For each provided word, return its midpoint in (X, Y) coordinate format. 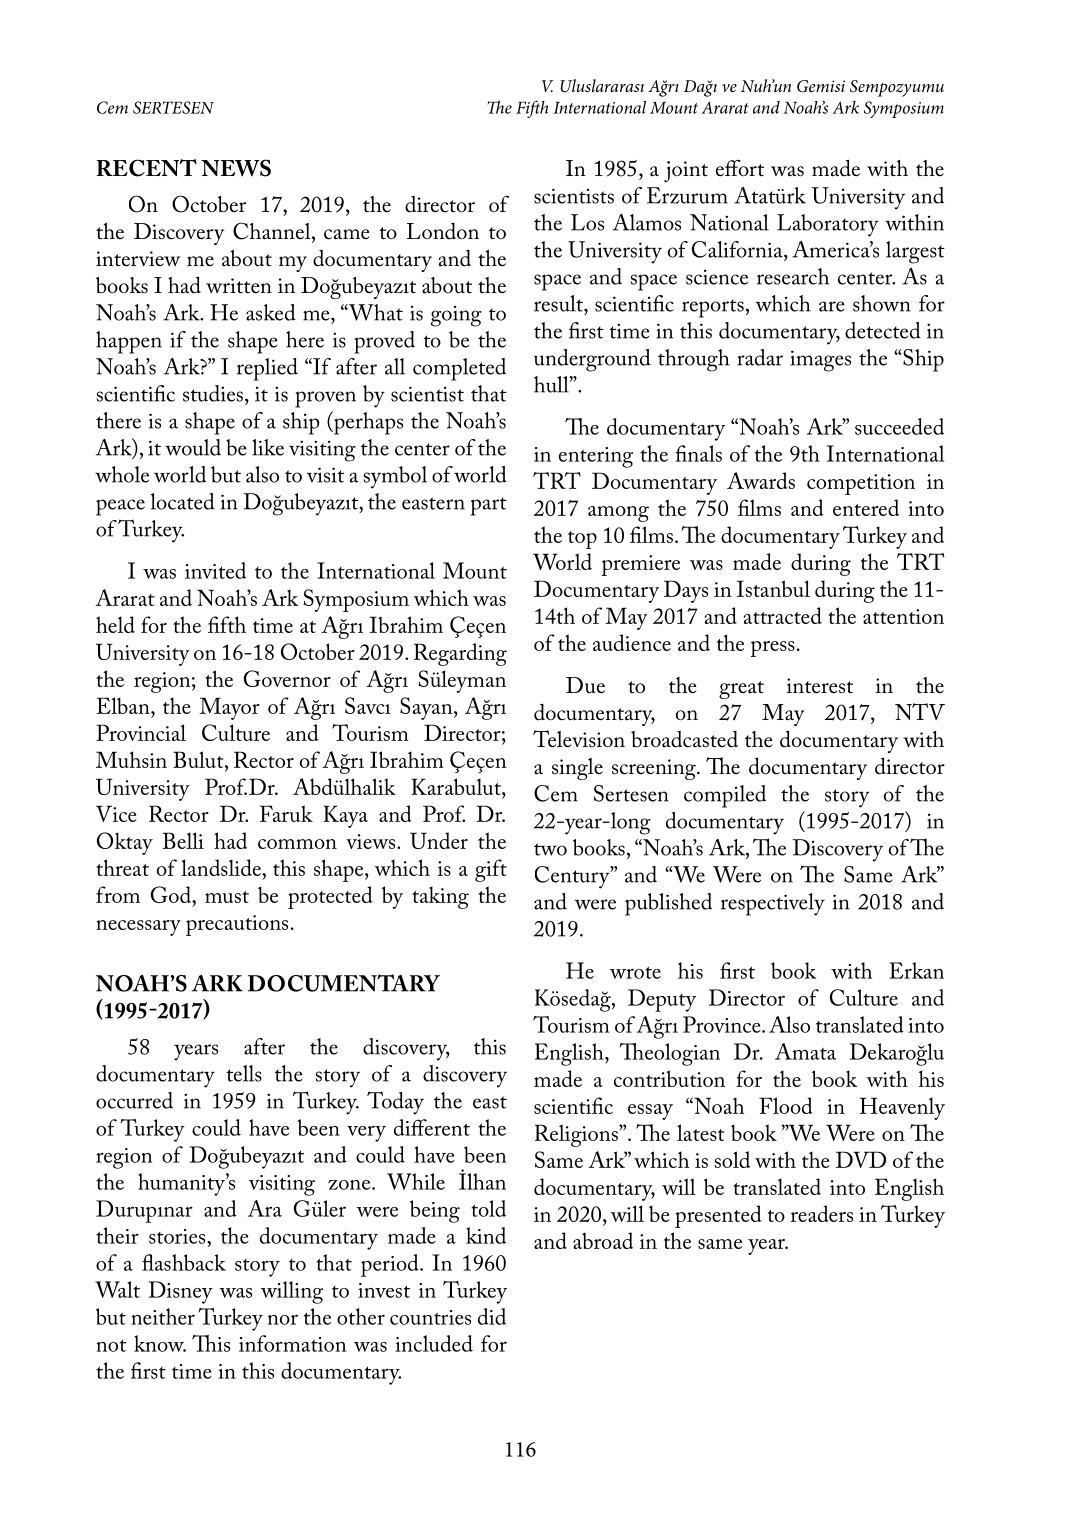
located (182, 501)
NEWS (236, 168)
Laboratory (828, 225)
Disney (181, 1292)
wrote (635, 972)
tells (244, 1073)
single (577, 769)
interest (820, 686)
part (489, 506)
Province (723, 1024)
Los (587, 222)
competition (861, 484)
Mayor (229, 708)
